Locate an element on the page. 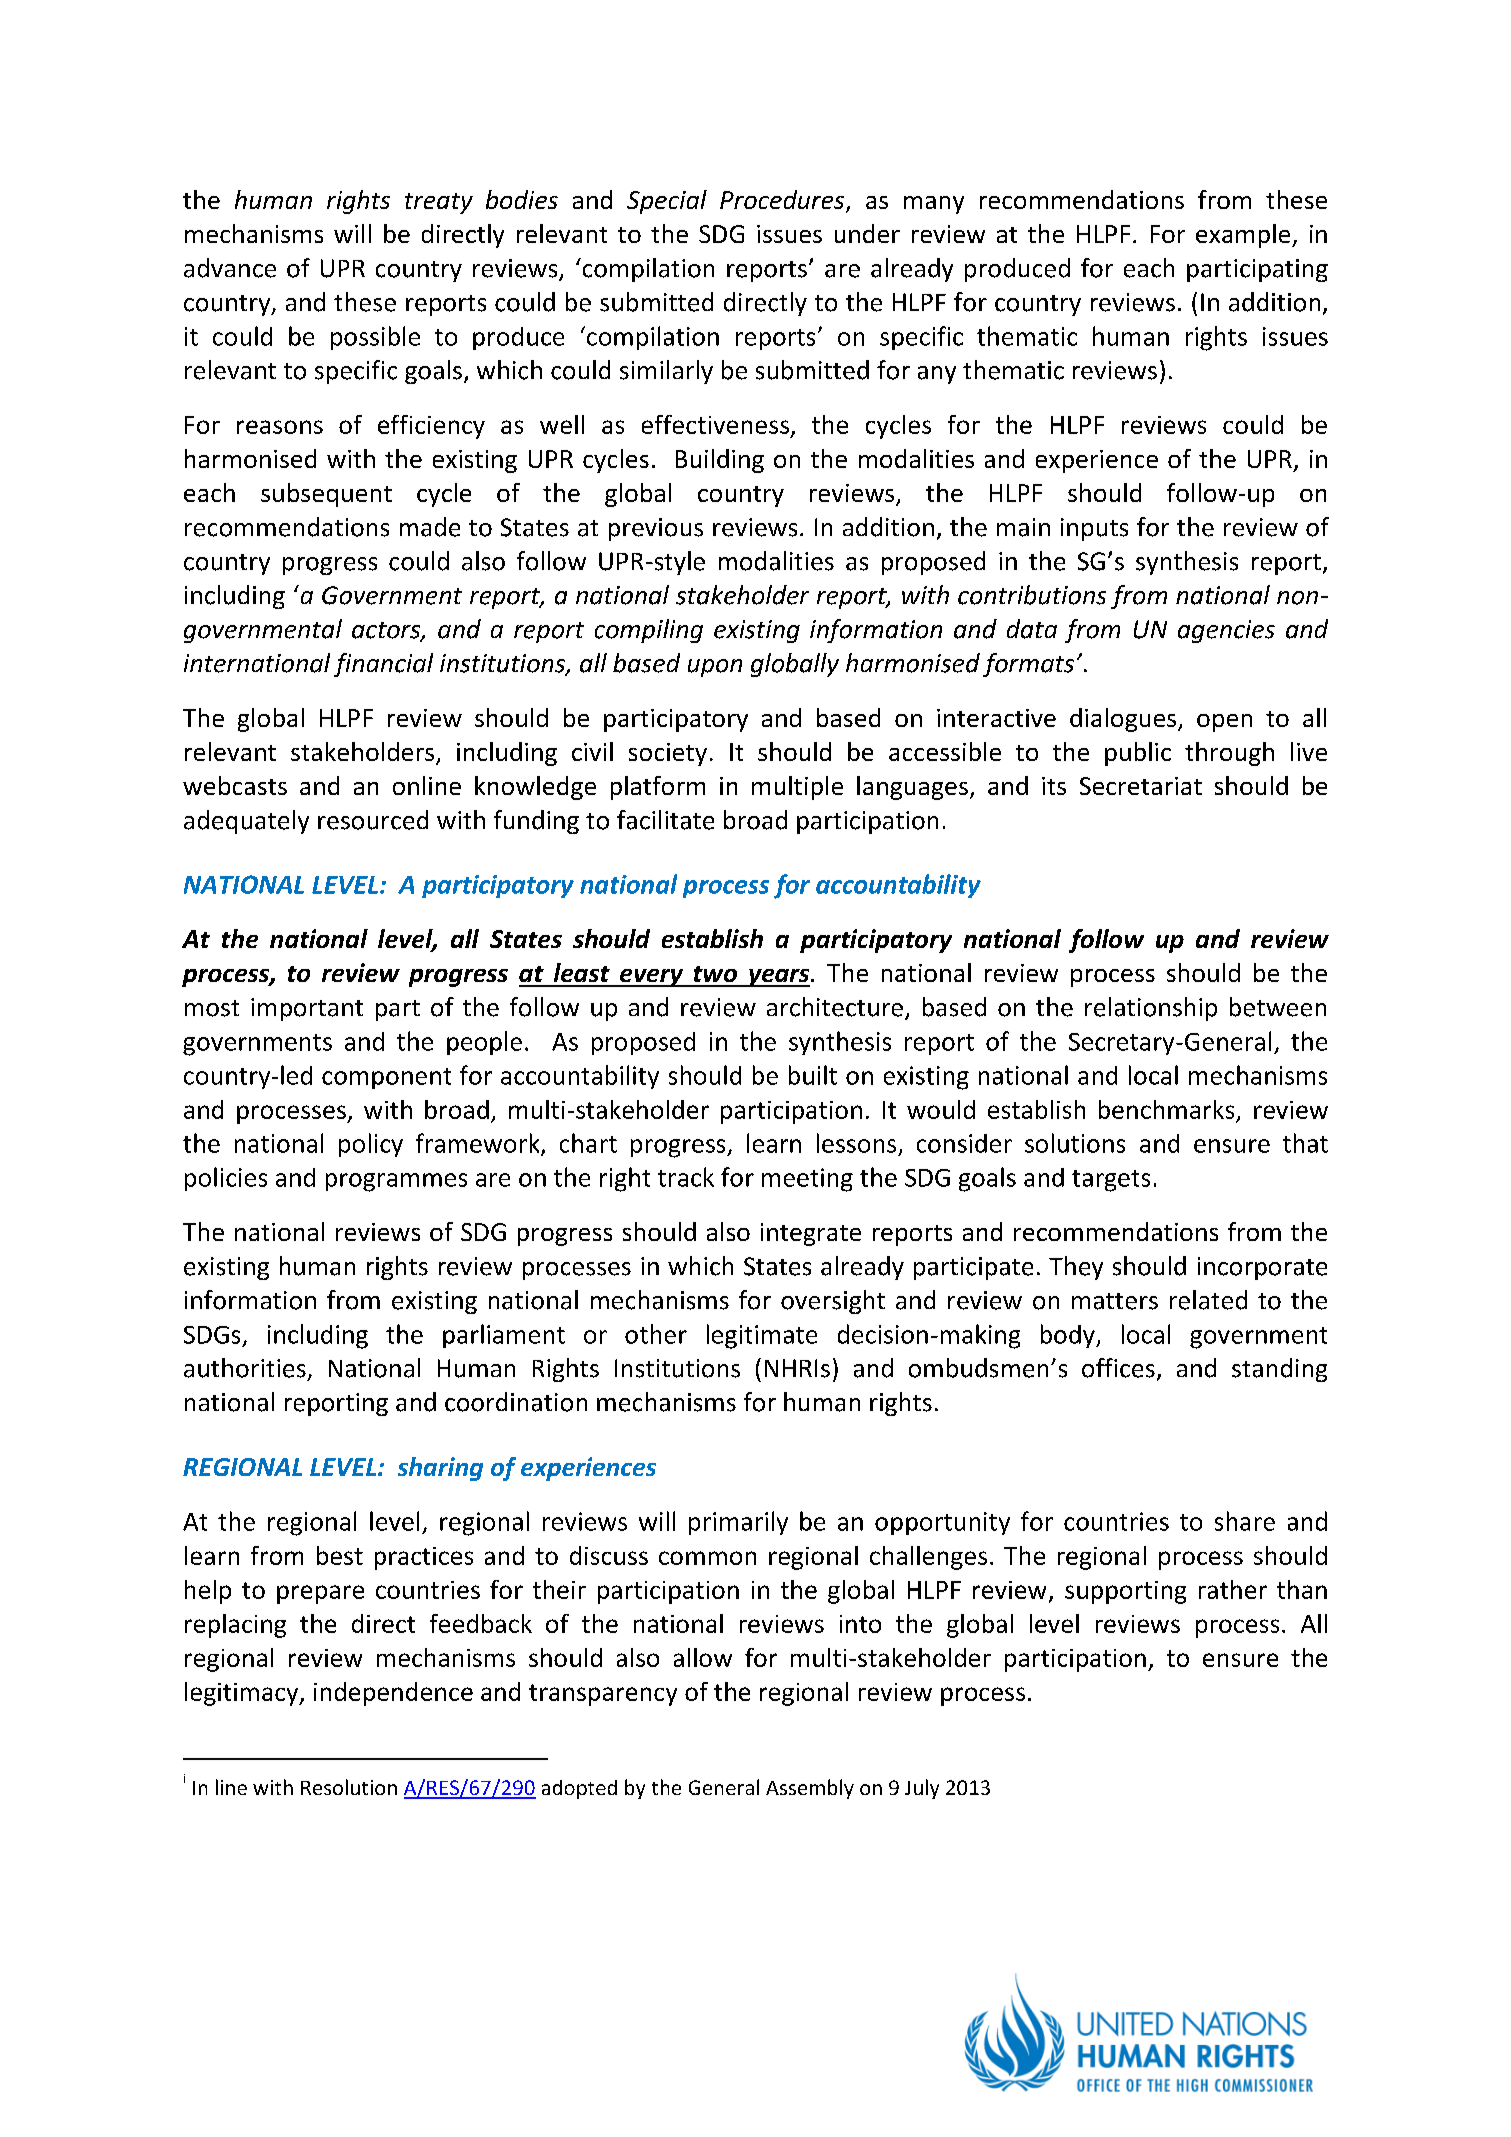  society is located at coordinates (668, 754).
